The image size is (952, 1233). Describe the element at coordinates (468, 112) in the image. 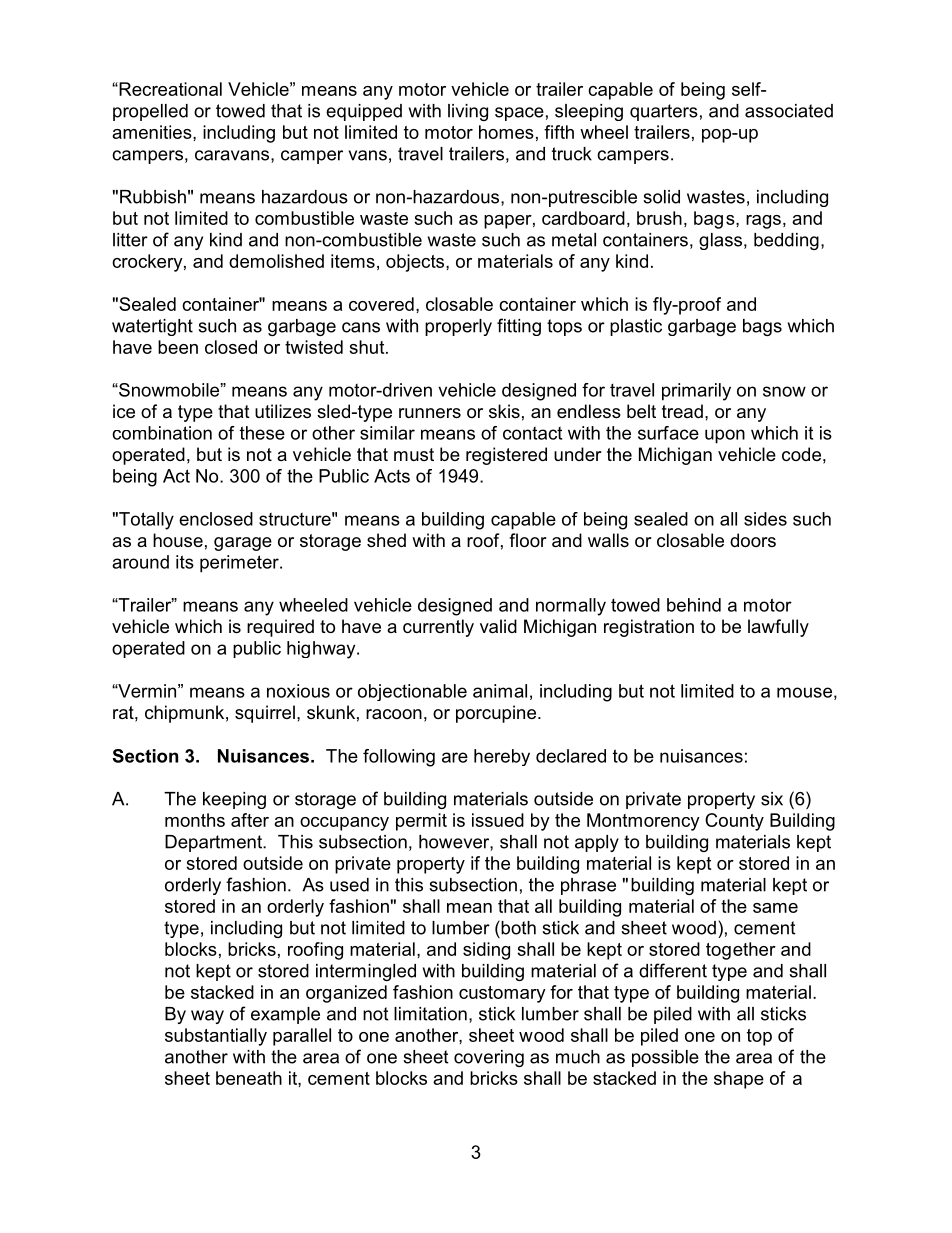

I see `living` at that location.
